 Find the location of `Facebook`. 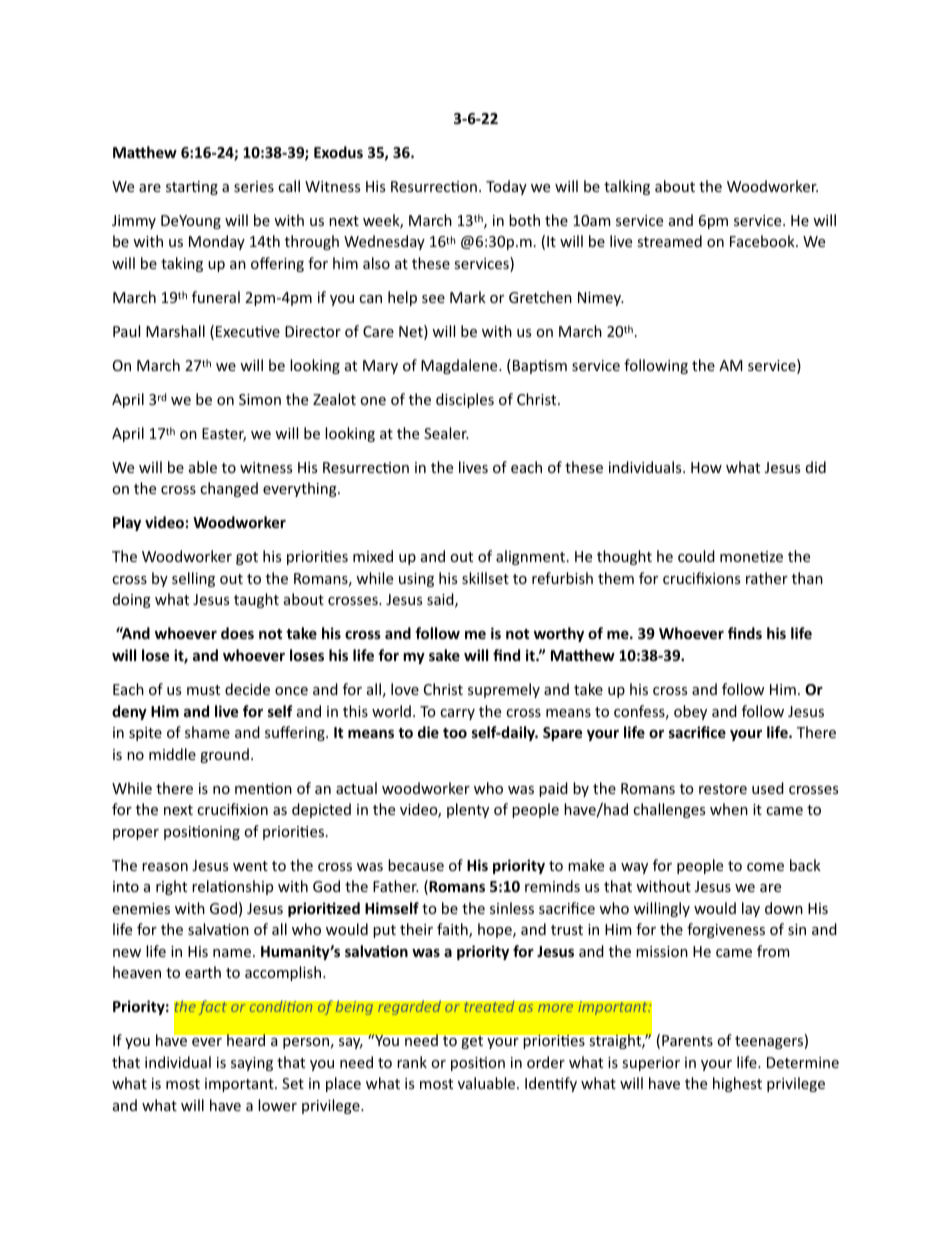

Facebook is located at coordinates (763, 241).
